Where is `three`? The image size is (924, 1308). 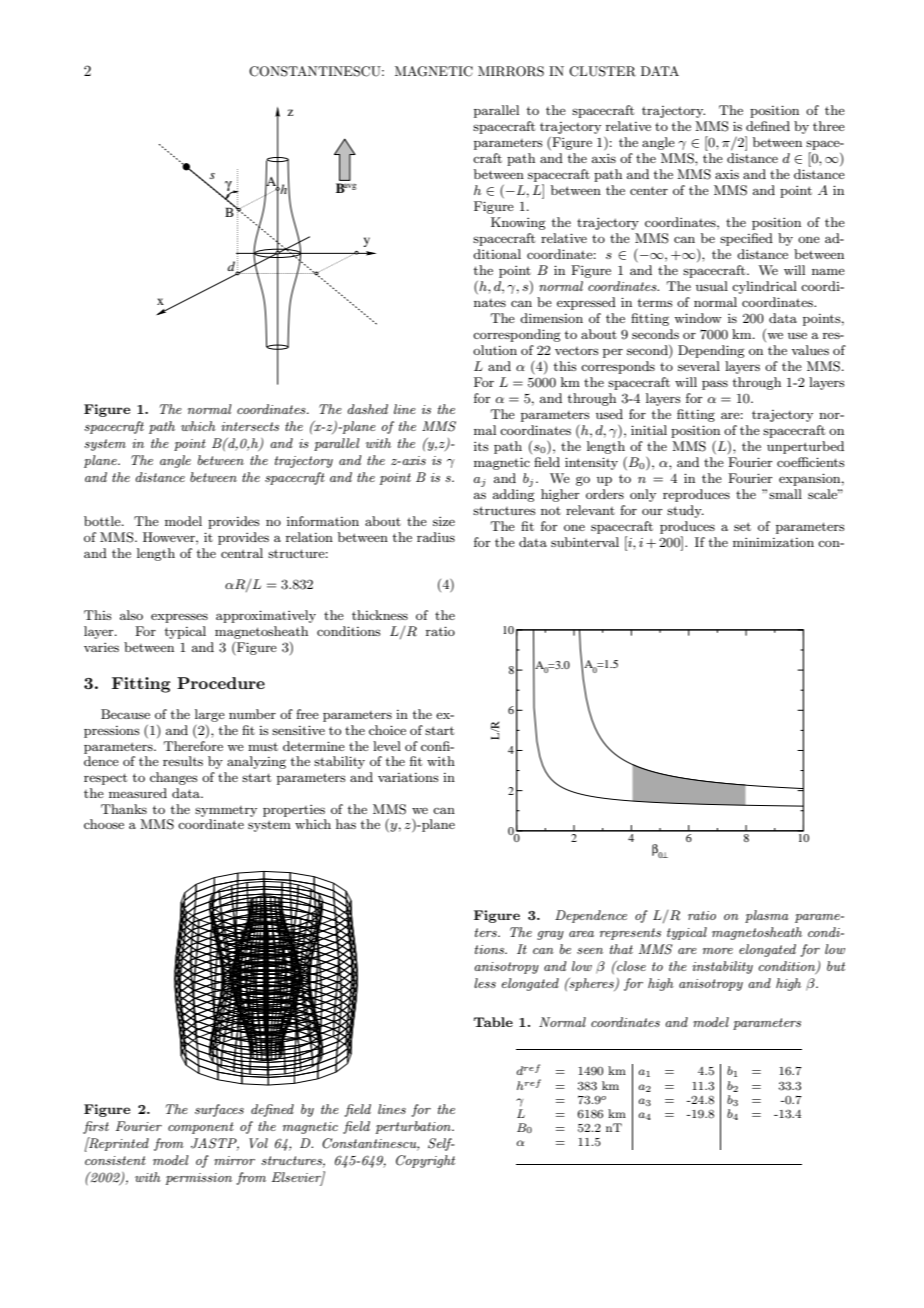
three is located at coordinates (829, 126).
